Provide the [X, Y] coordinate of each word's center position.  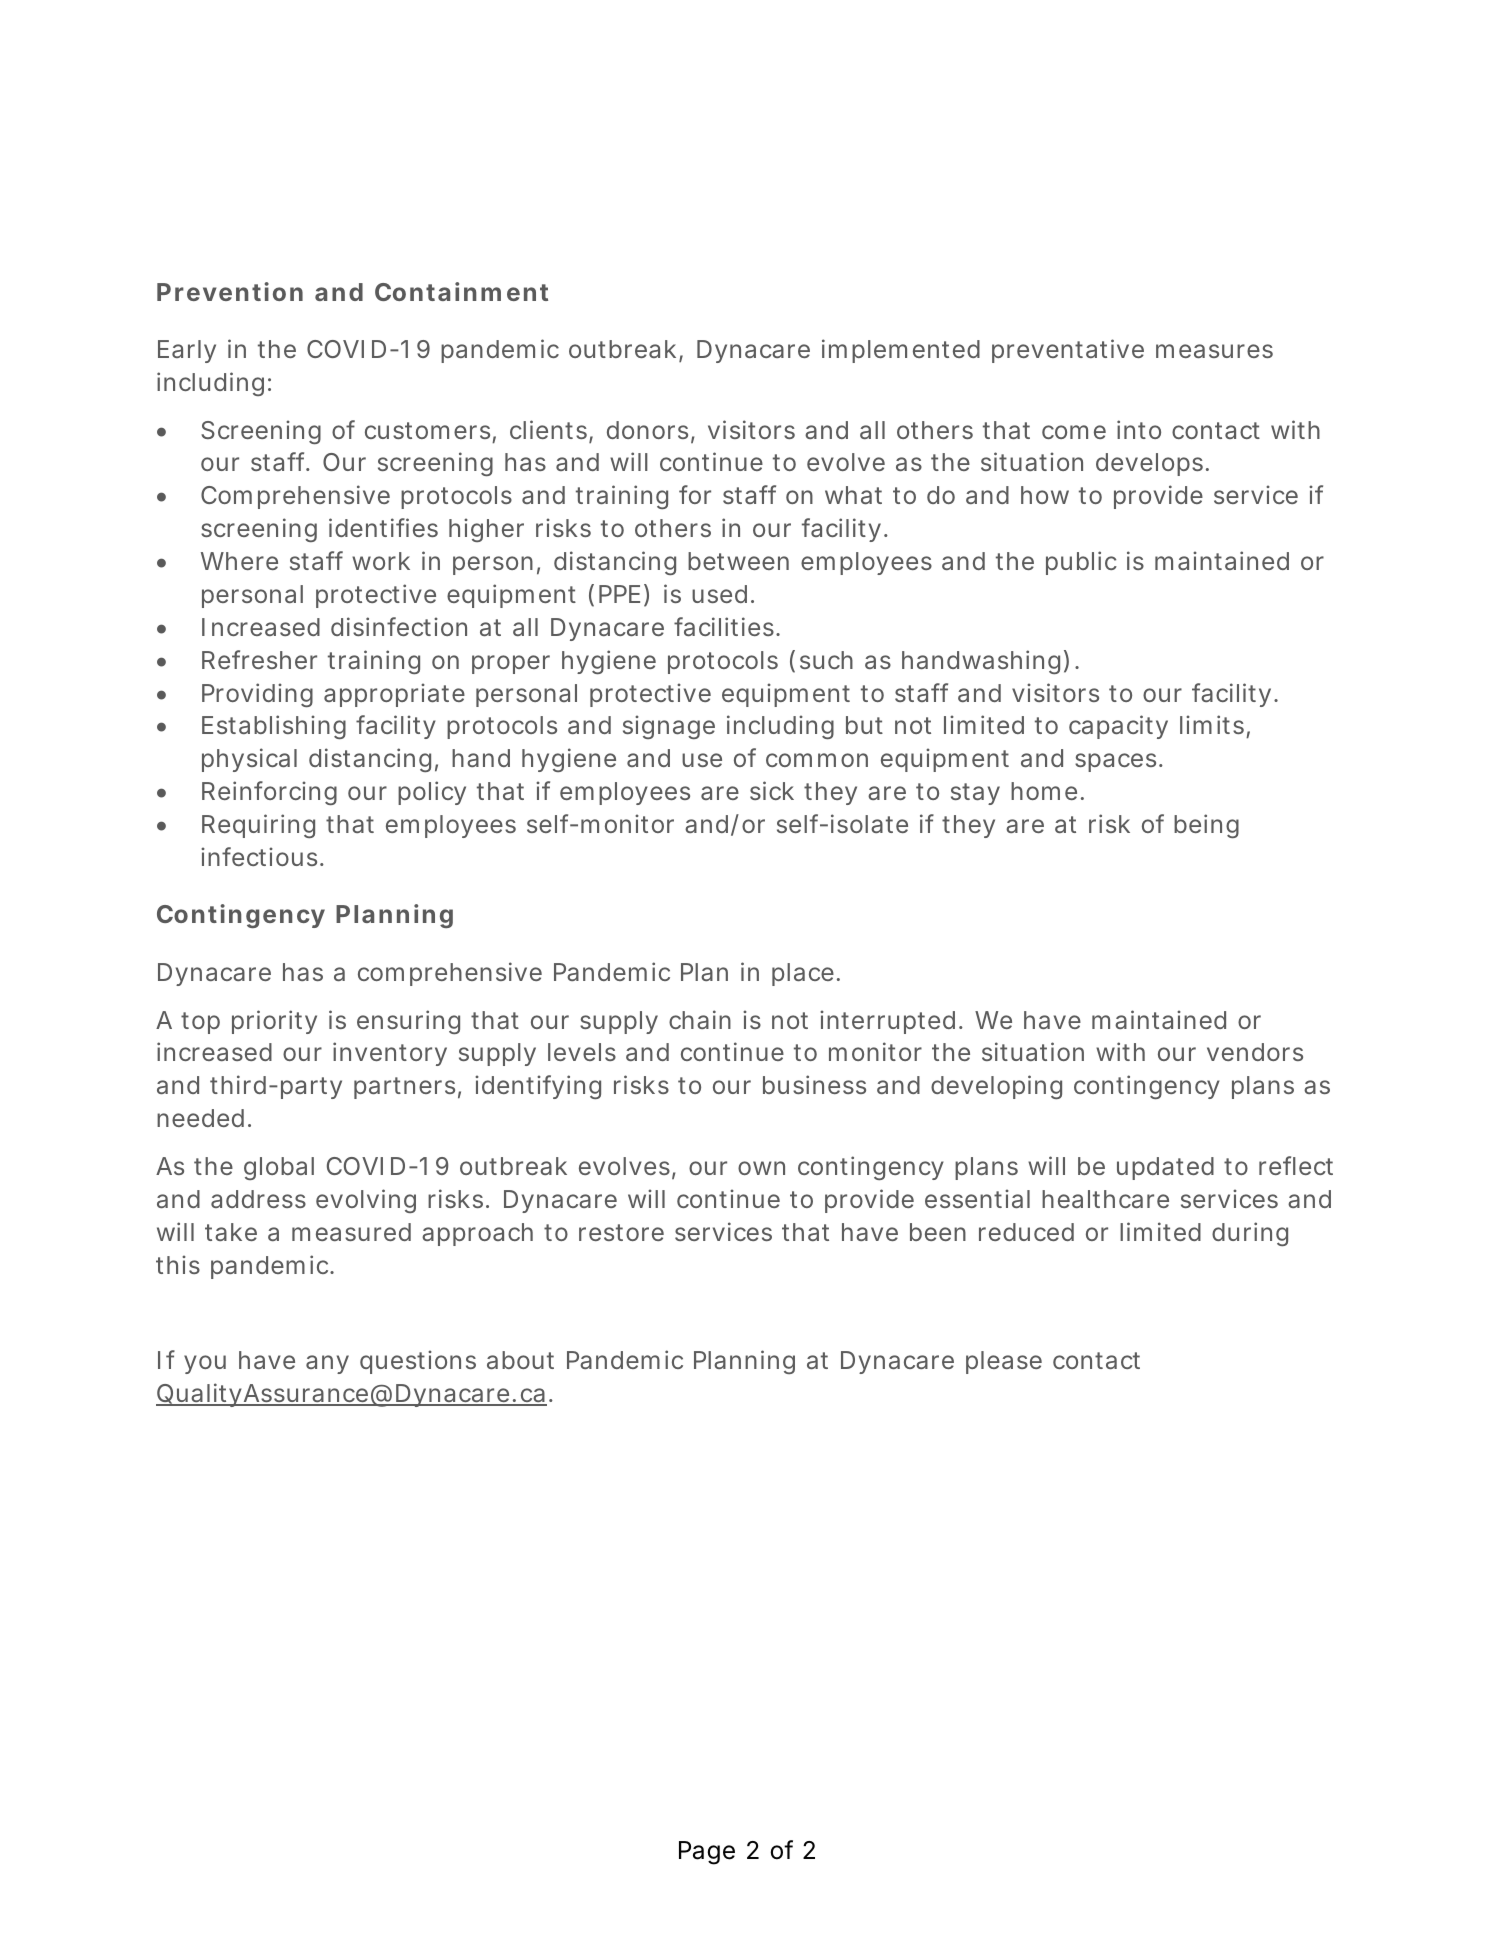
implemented [901, 351]
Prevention [230, 291]
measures [1214, 351]
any [327, 1364]
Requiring [258, 826]
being [1206, 826]
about [520, 1360]
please [1004, 1362]
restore [621, 1232]
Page [707, 1853]
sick [772, 790]
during [1250, 1234]
